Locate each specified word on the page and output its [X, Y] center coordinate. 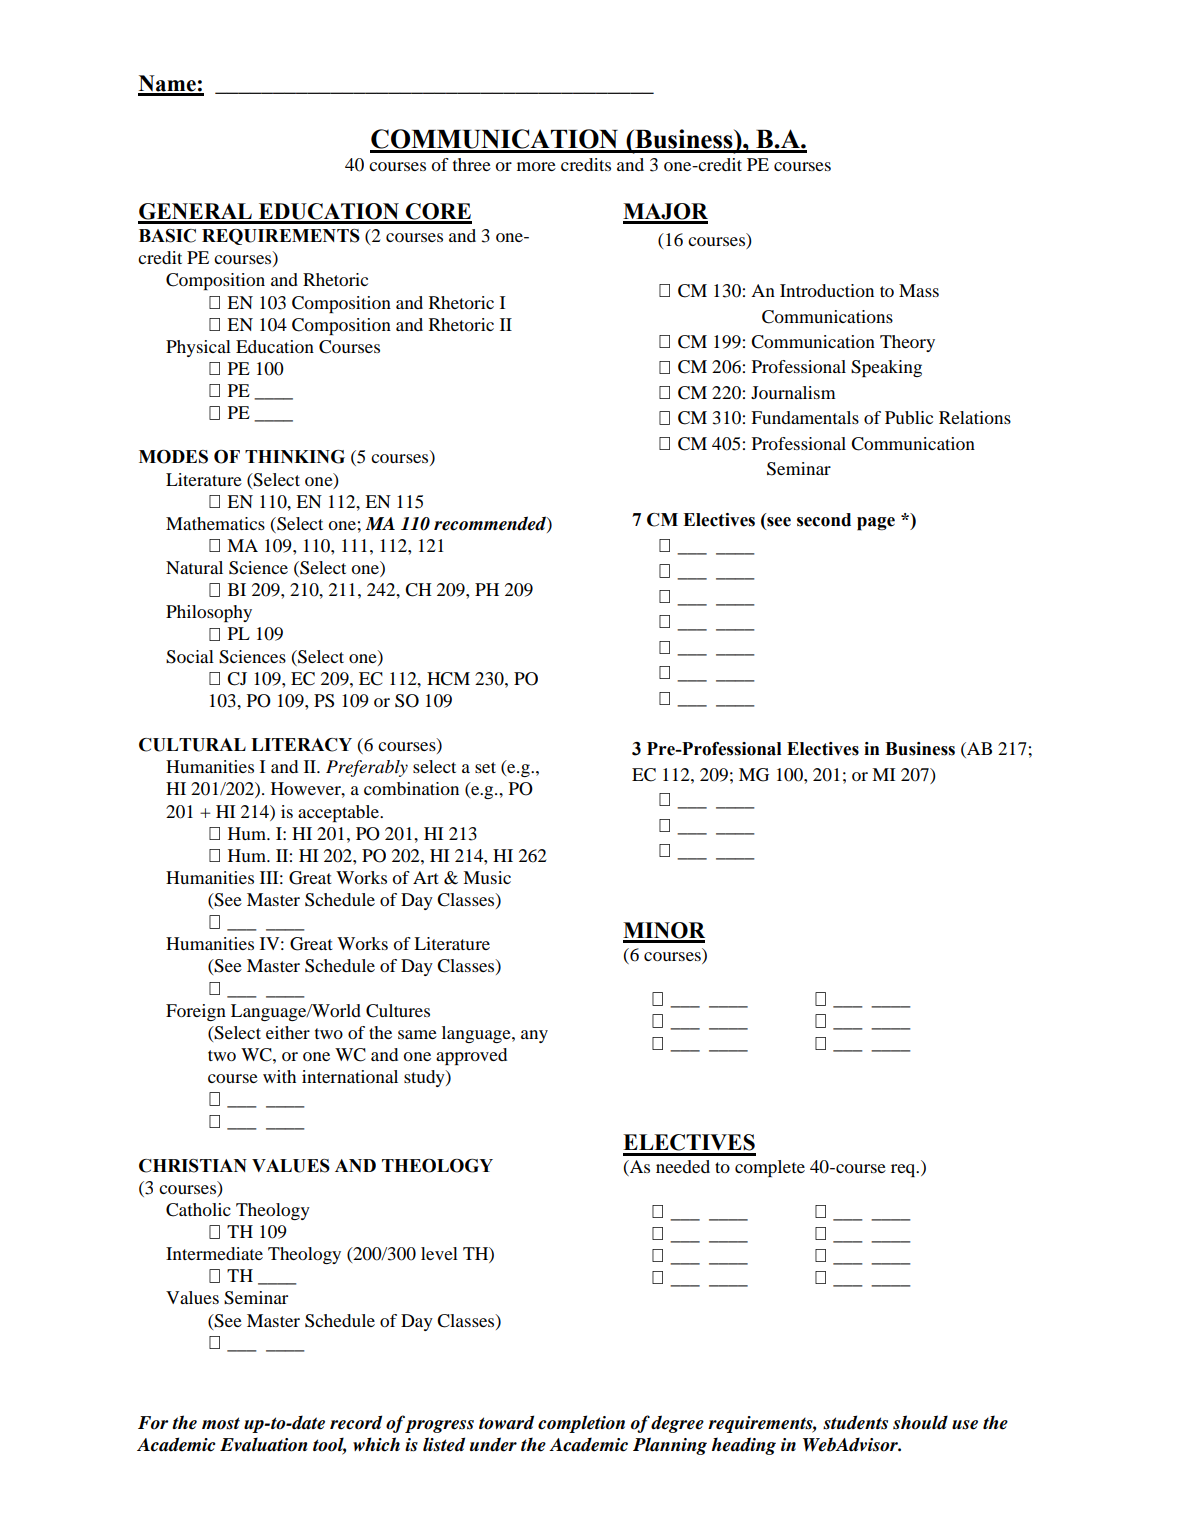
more [536, 166]
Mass [919, 290]
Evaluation [263, 1444]
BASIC [167, 236]
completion [581, 1424]
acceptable [339, 813]
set [485, 767]
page [876, 524]
